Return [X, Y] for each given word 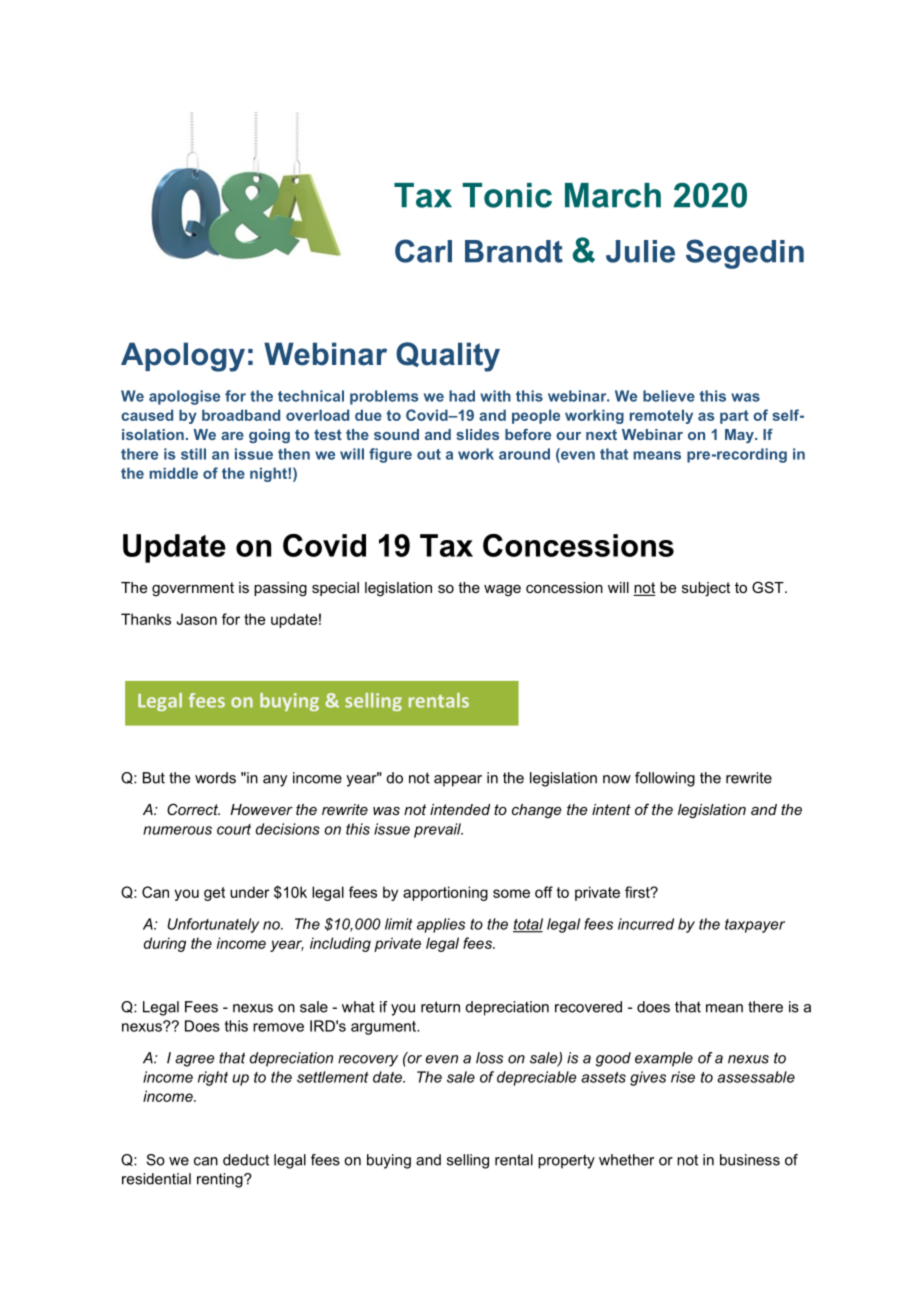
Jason [196, 619]
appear [458, 781]
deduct [246, 1160]
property [566, 1162]
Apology [183, 357]
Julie [640, 251]
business [750, 1160]
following [665, 779]
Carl [423, 251]
